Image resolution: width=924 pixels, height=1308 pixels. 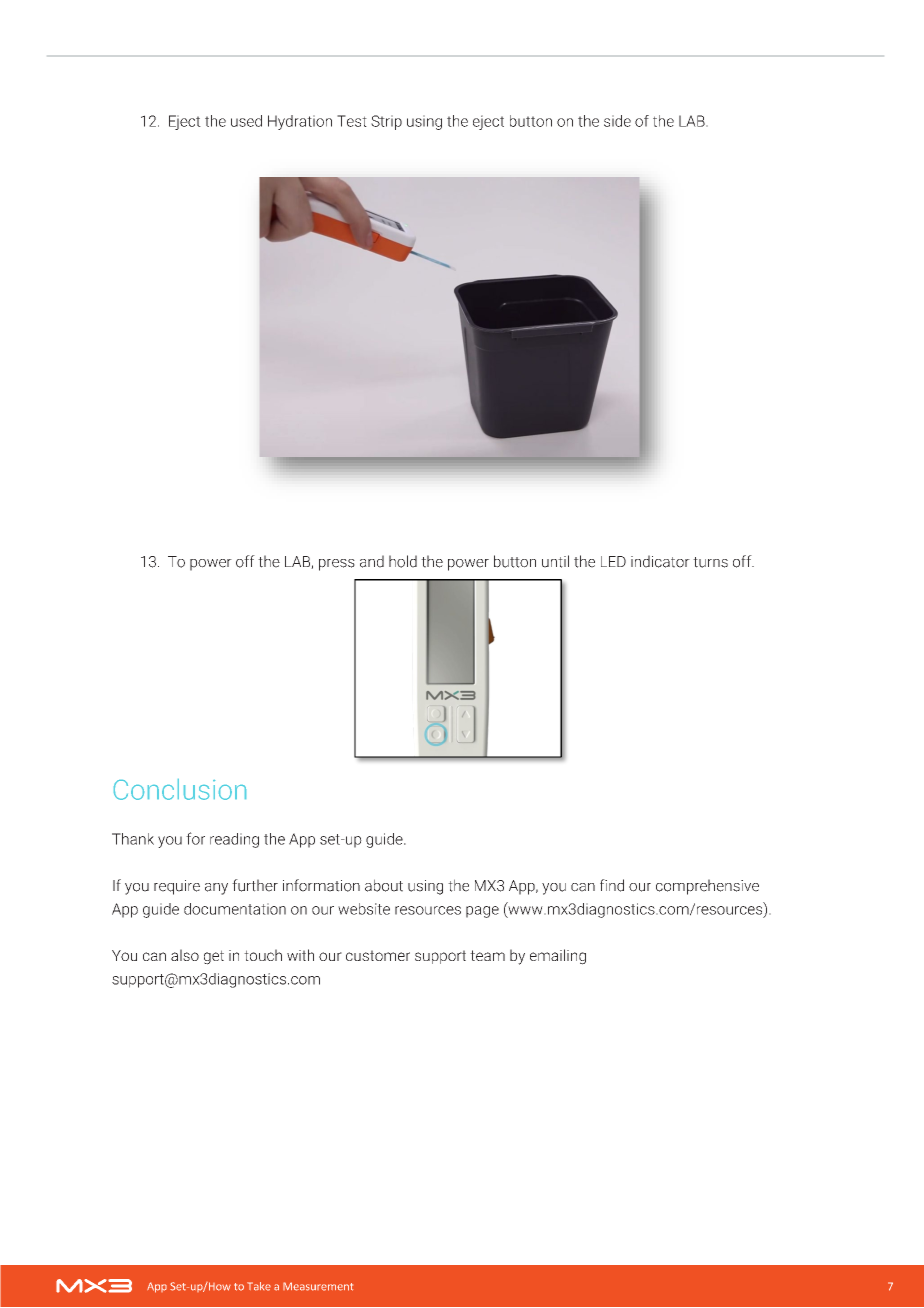 I want to click on Measurement, so click(x=318, y=1286).
